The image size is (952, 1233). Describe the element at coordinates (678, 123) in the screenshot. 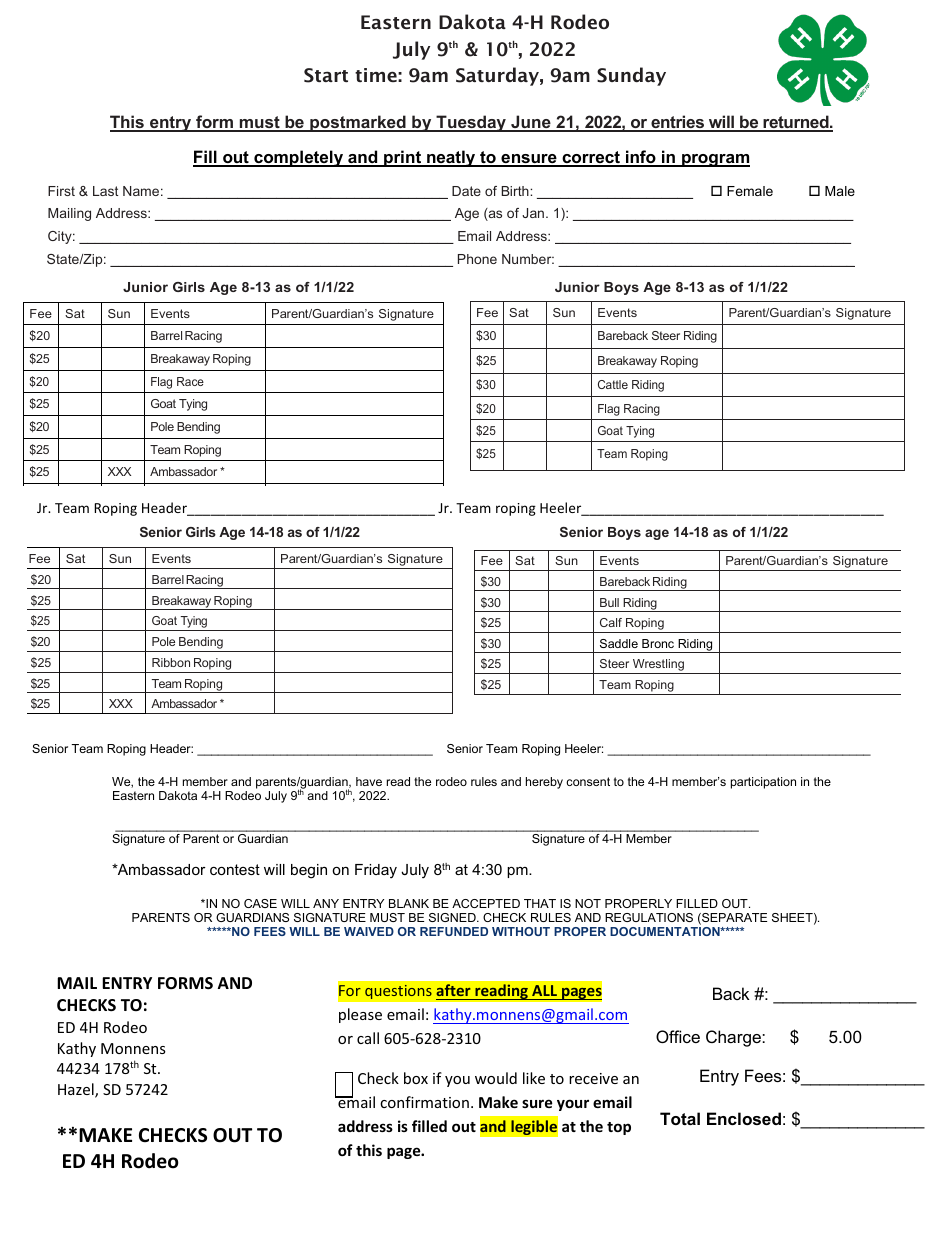

I see `entries` at that location.
